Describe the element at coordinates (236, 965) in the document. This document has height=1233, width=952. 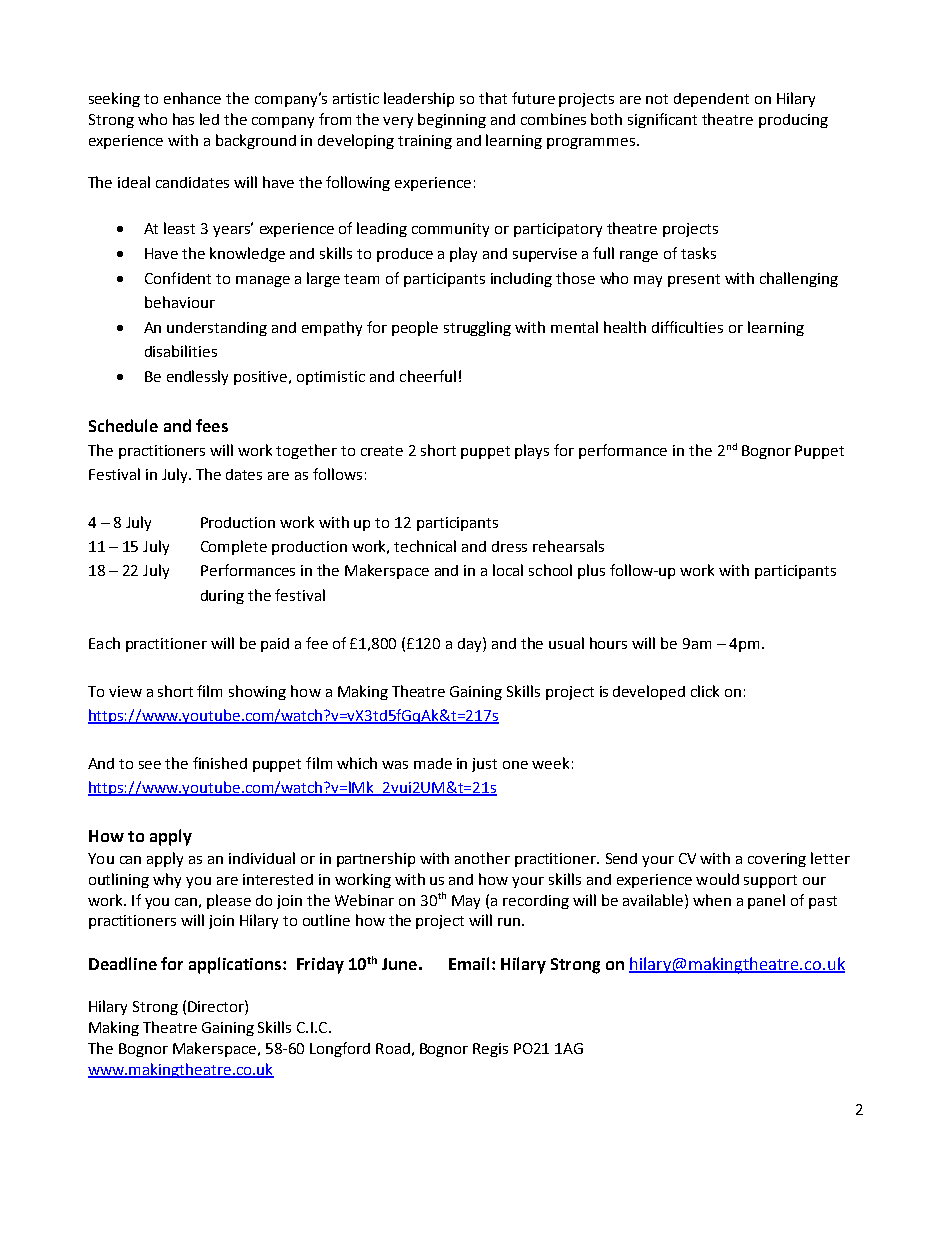
I see `applications` at that location.
